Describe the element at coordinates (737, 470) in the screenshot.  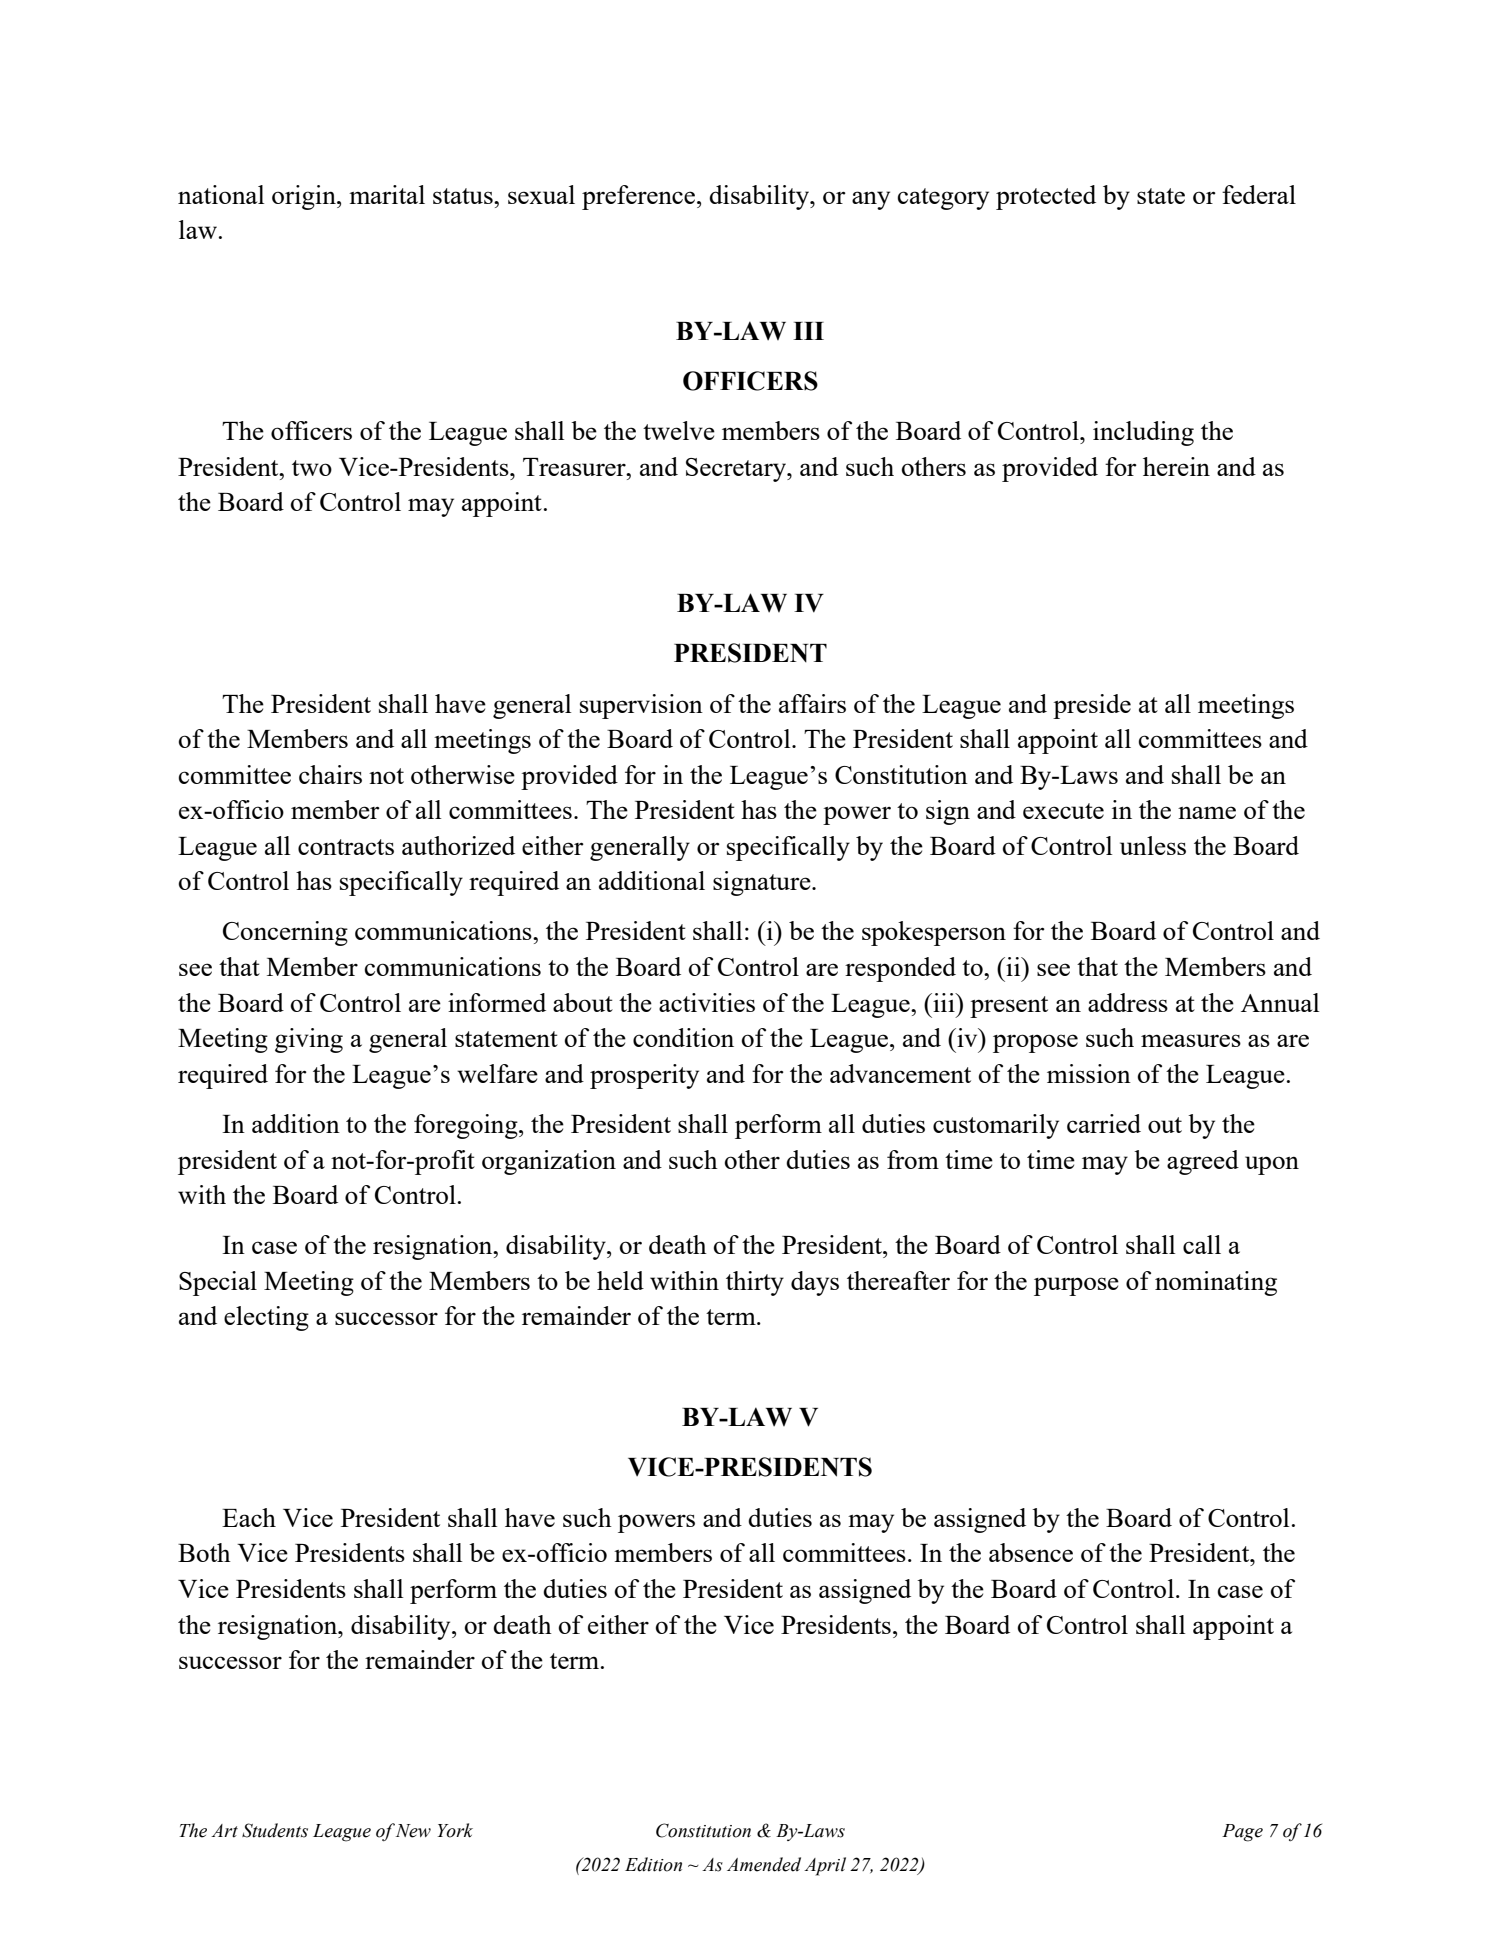
I see `Secretary` at that location.
